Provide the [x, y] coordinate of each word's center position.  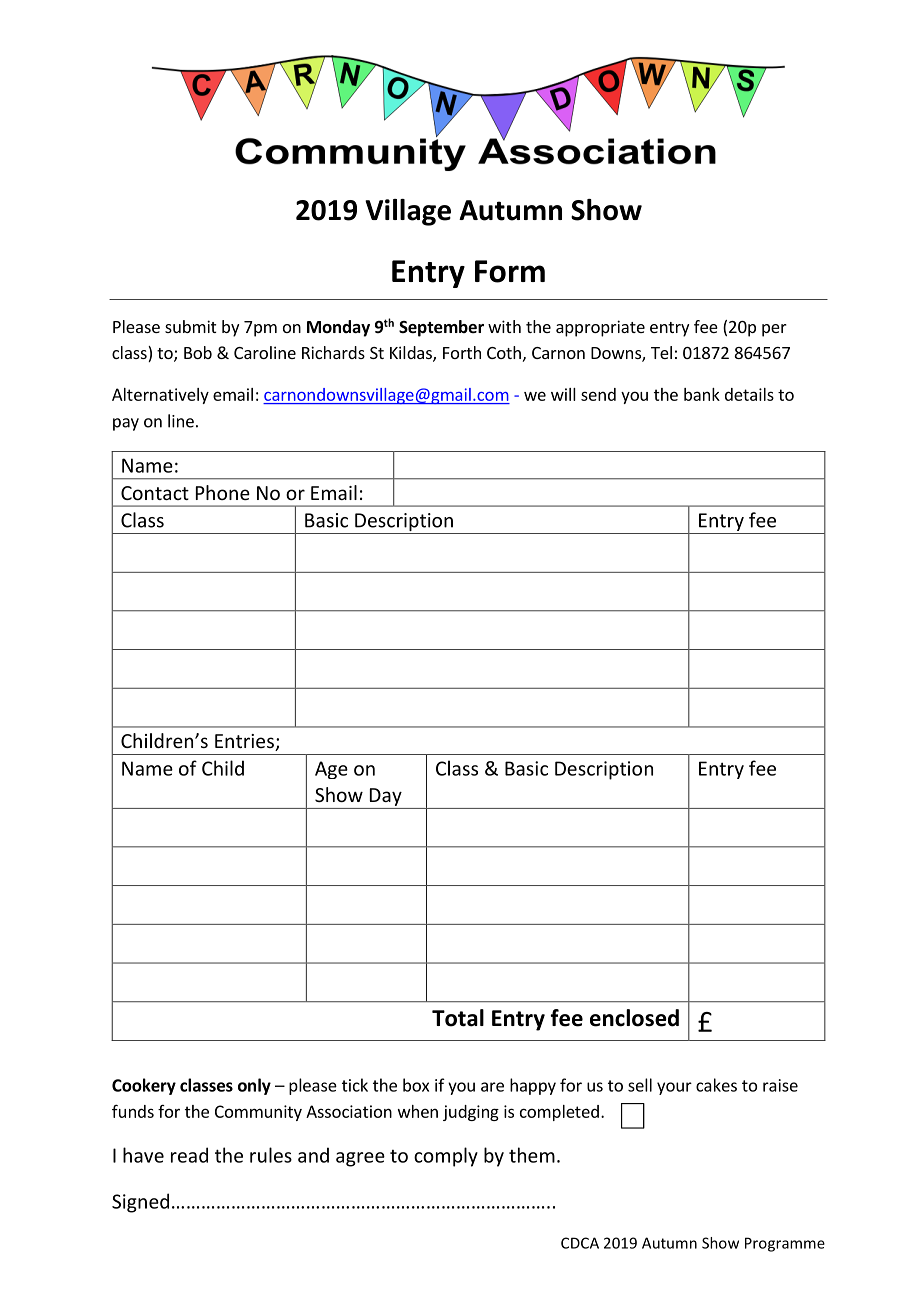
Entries [245, 742]
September [441, 328]
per [774, 330]
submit [190, 326]
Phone [223, 492]
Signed [140, 1203]
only [254, 1086]
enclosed [634, 1018]
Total [458, 1018]
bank [702, 394]
